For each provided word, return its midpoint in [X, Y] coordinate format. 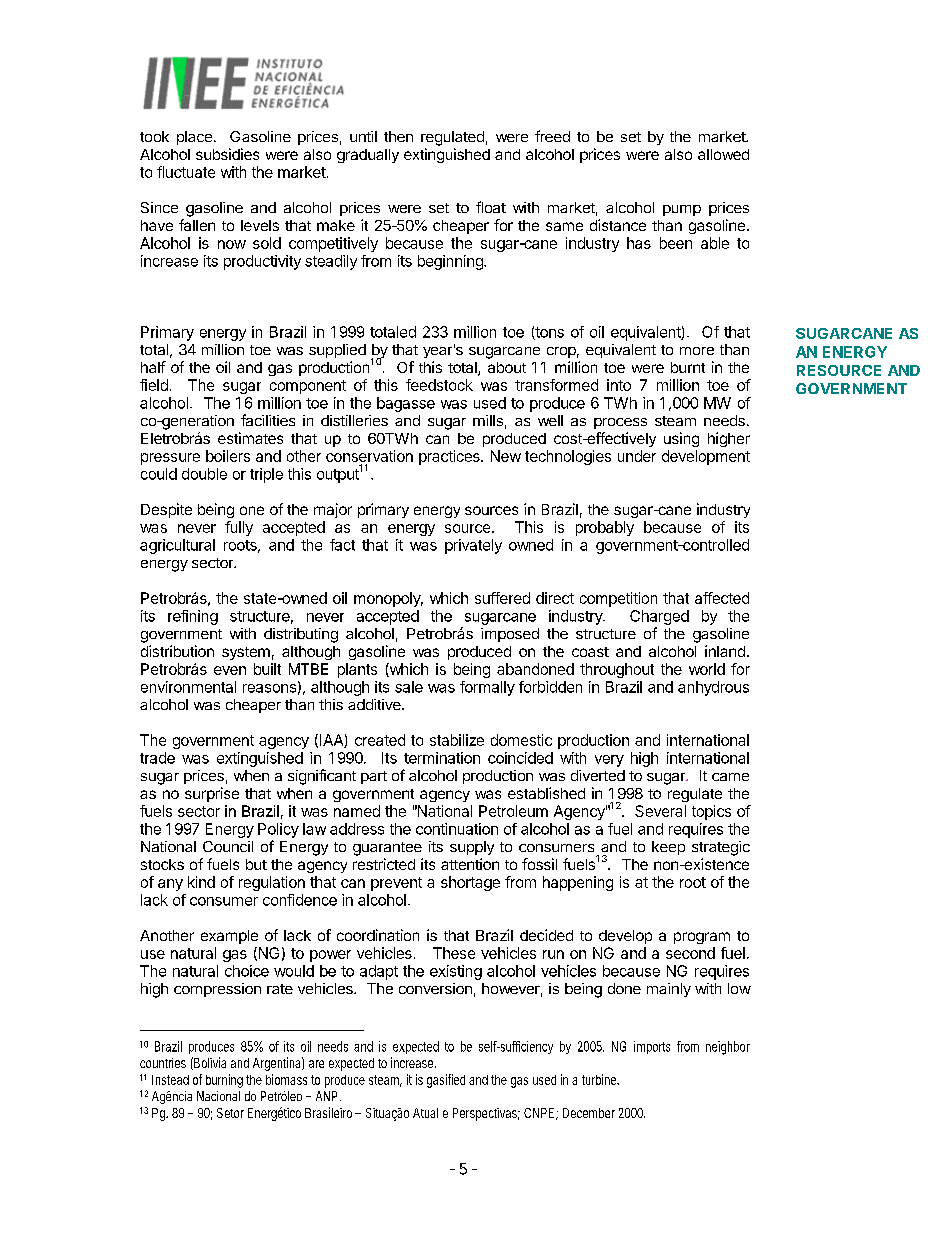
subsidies [227, 154]
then [398, 136]
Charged [659, 617]
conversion [435, 988]
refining [193, 617]
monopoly [388, 599]
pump [682, 210]
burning [224, 1081]
